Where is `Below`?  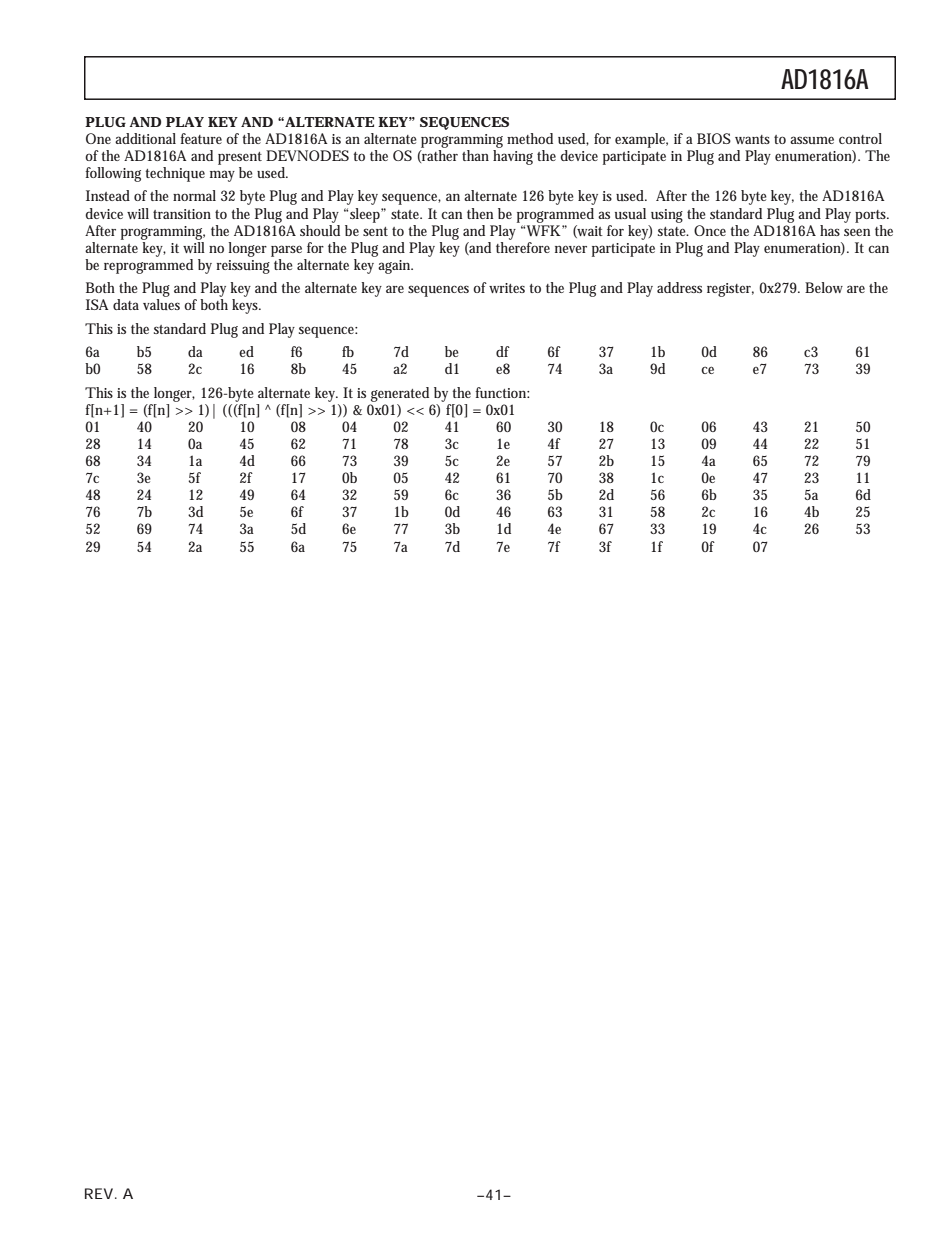
Below is located at coordinates (824, 287).
